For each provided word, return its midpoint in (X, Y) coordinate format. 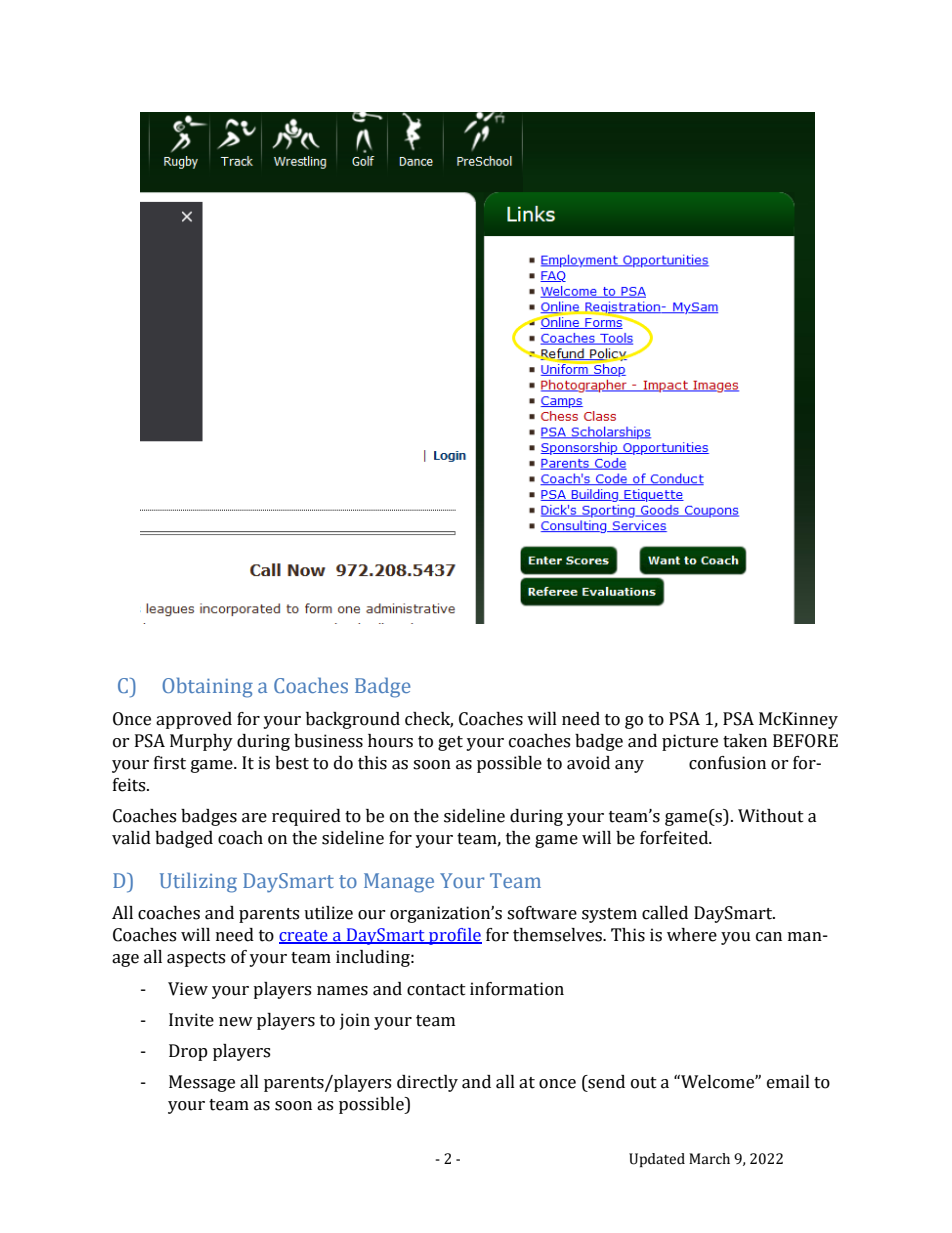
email (788, 1082)
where (692, 935)
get (450, 743)
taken (745, 741)
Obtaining (207, 687)
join (355, 1021)
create (304, 937)
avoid (588, 763)
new (236, 1022)
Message (202, 1083)
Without (771, 816)
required (306, 817)
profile (454, 936)
